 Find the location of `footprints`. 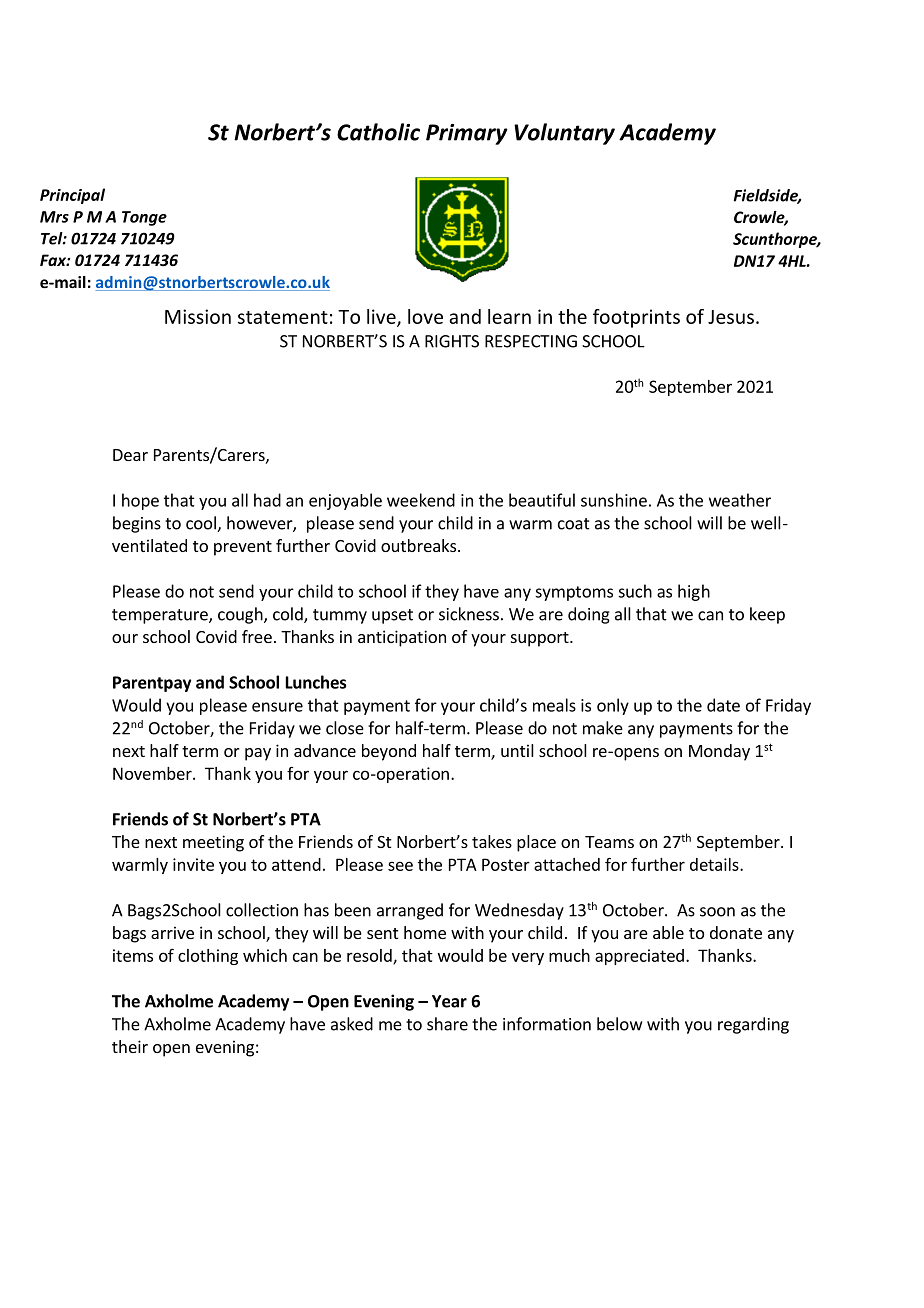

footprints is located at coordinates (636, 318).
